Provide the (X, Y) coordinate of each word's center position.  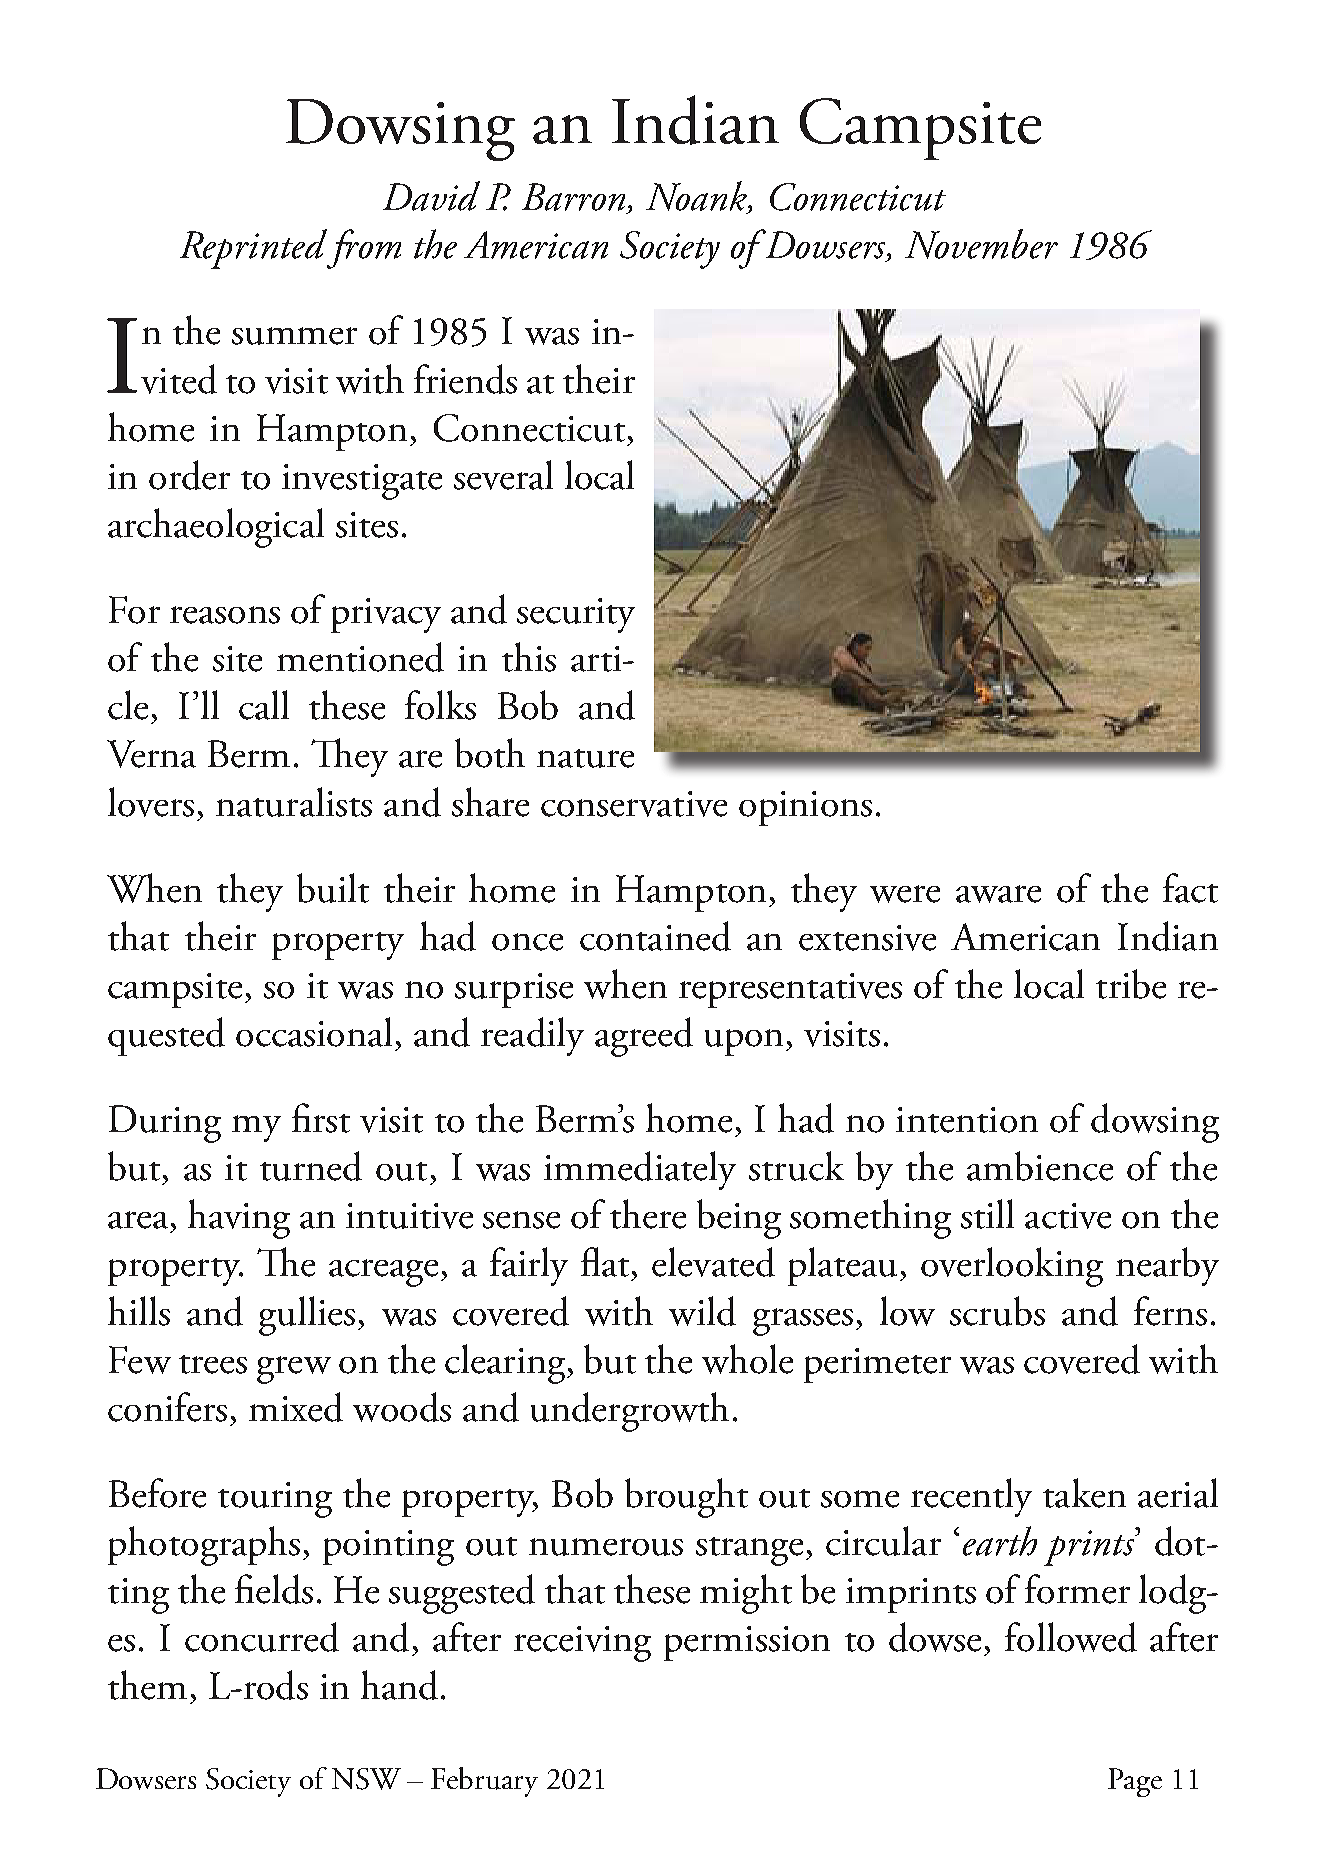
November (981, 244)
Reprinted (254, 249)
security (576, 615)
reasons (225, 615)
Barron (573, 197)
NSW (366, 1779)
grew (294, 1370)
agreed (644, 1037)
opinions (805, 808)
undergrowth (630, 1412)
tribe (1131, 984)
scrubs (997, 1311)
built (333, 888)
